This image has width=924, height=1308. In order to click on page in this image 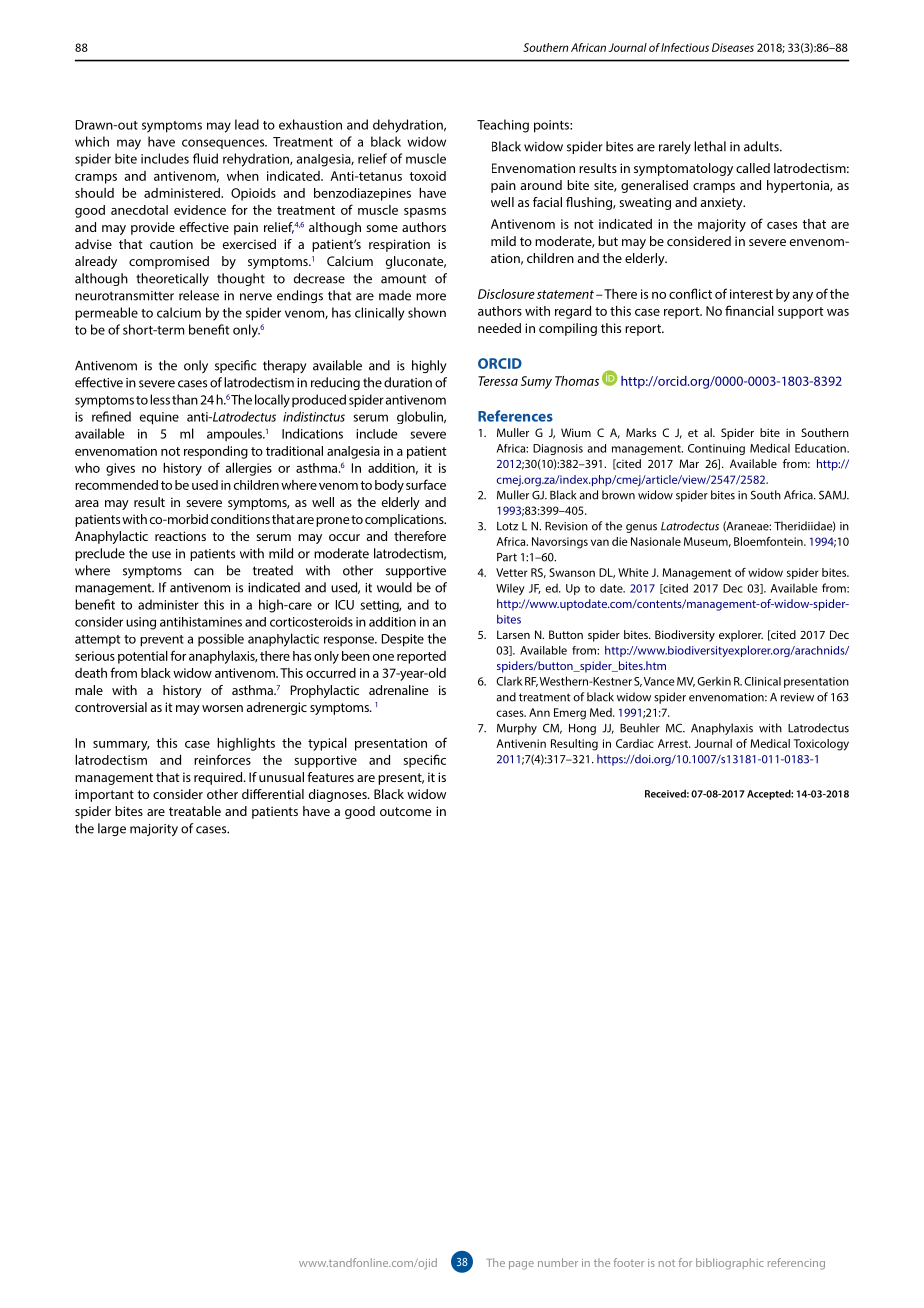, I will do `click(521, 1265)`.
